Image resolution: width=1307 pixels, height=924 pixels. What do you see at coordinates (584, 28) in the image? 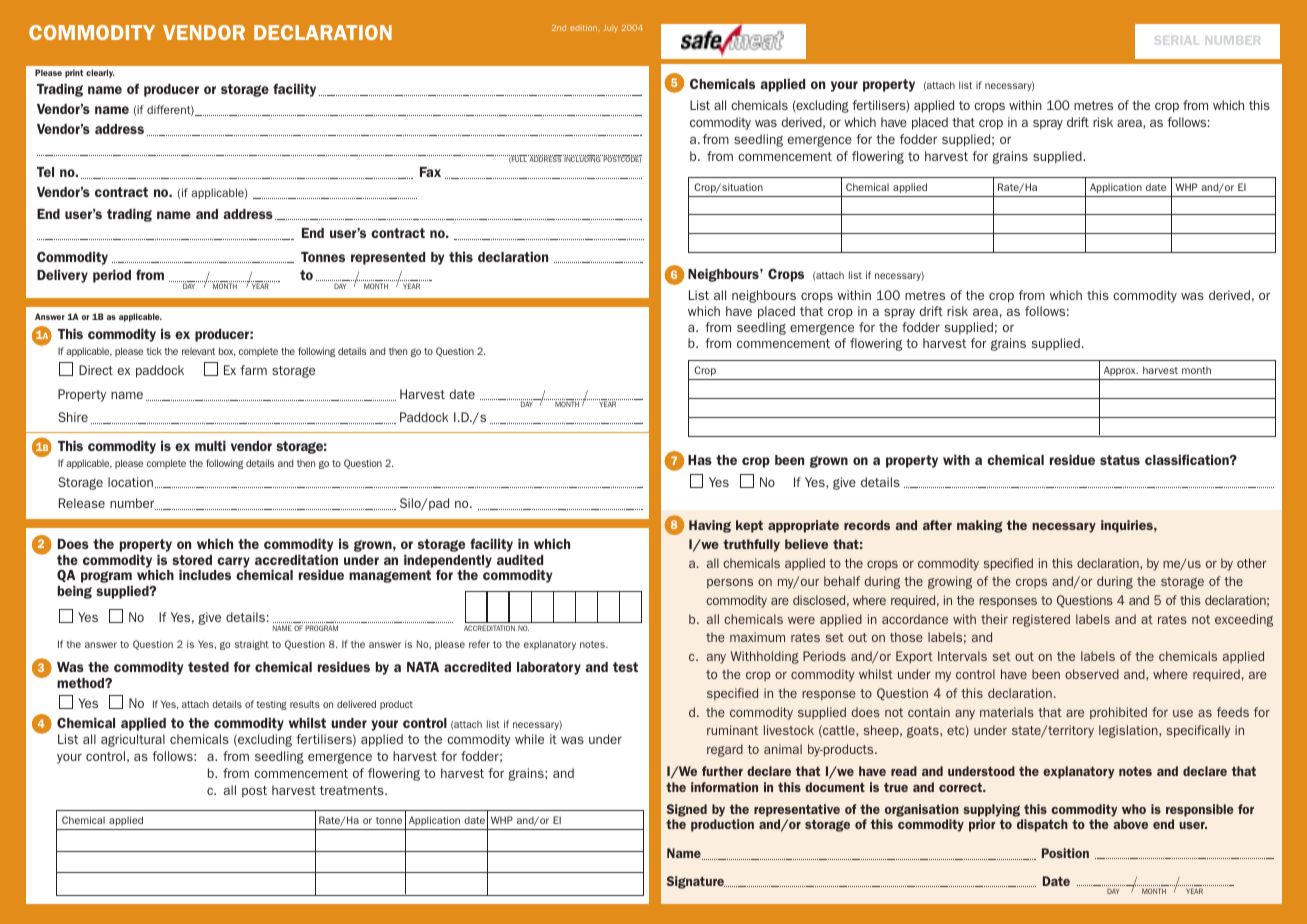
I see `edition` at bounding box center [584, 28].
